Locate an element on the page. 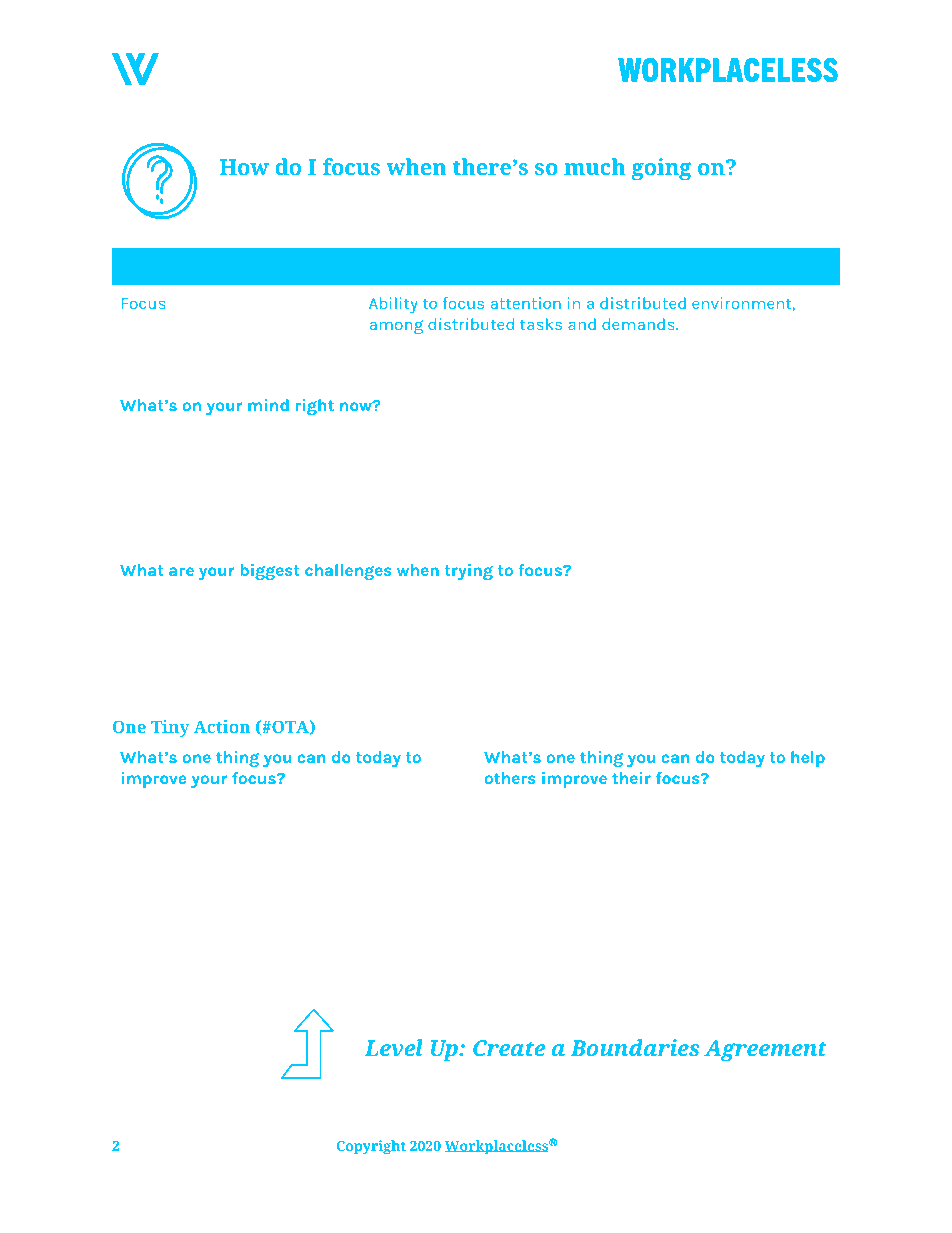  much is located at coordinates (595, 166).
